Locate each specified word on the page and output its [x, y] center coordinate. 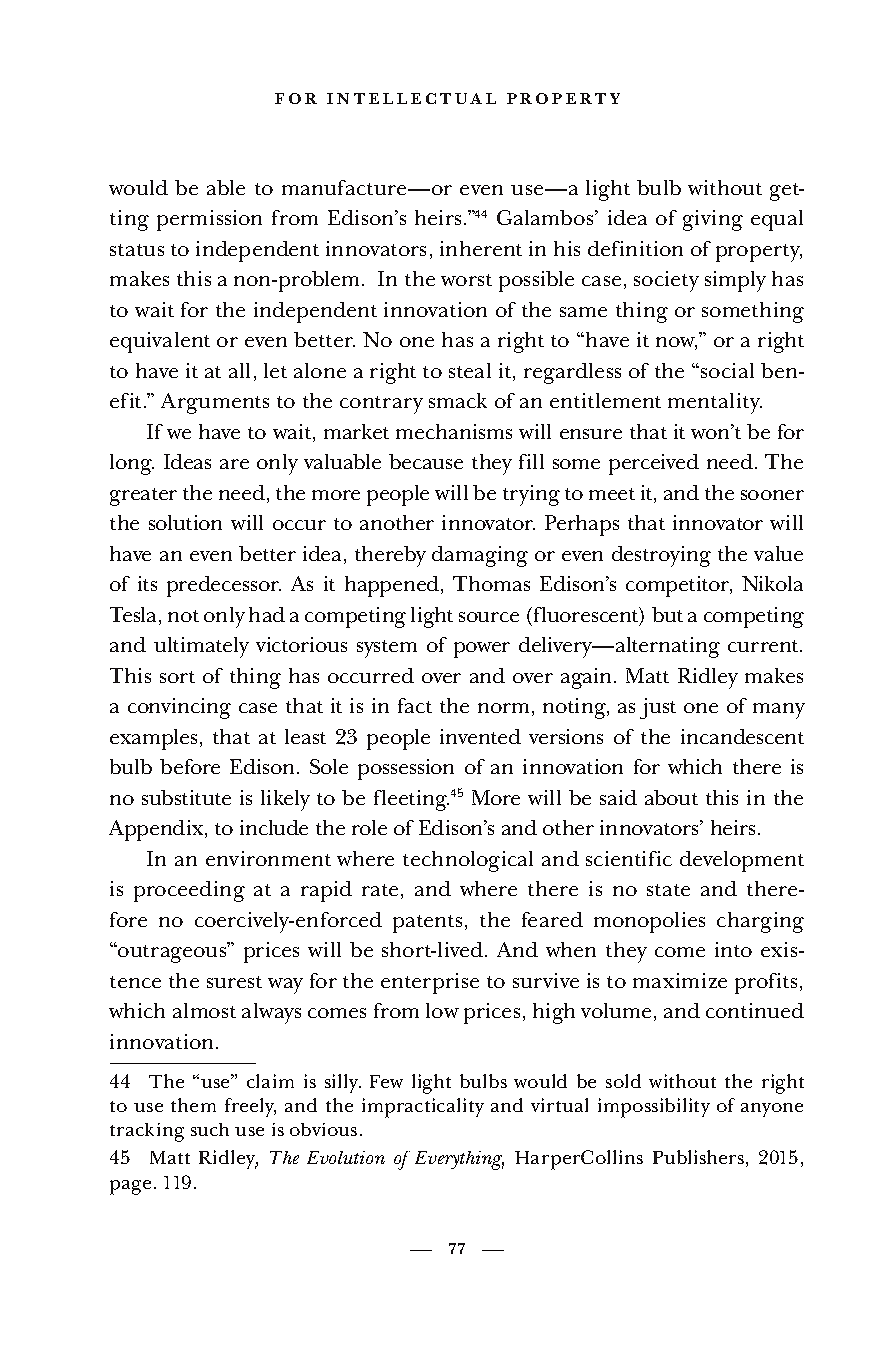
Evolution [346, 1157]
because [426, 461]
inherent [481, 248]
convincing [179, 708]
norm [503, 708]
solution [185, 522]
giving [713, 220]
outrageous [172, 953]
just [658, 708]
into [733, 949]
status [137, 250]
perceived [654, 464]
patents [427, 924]
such [210, 1129]
